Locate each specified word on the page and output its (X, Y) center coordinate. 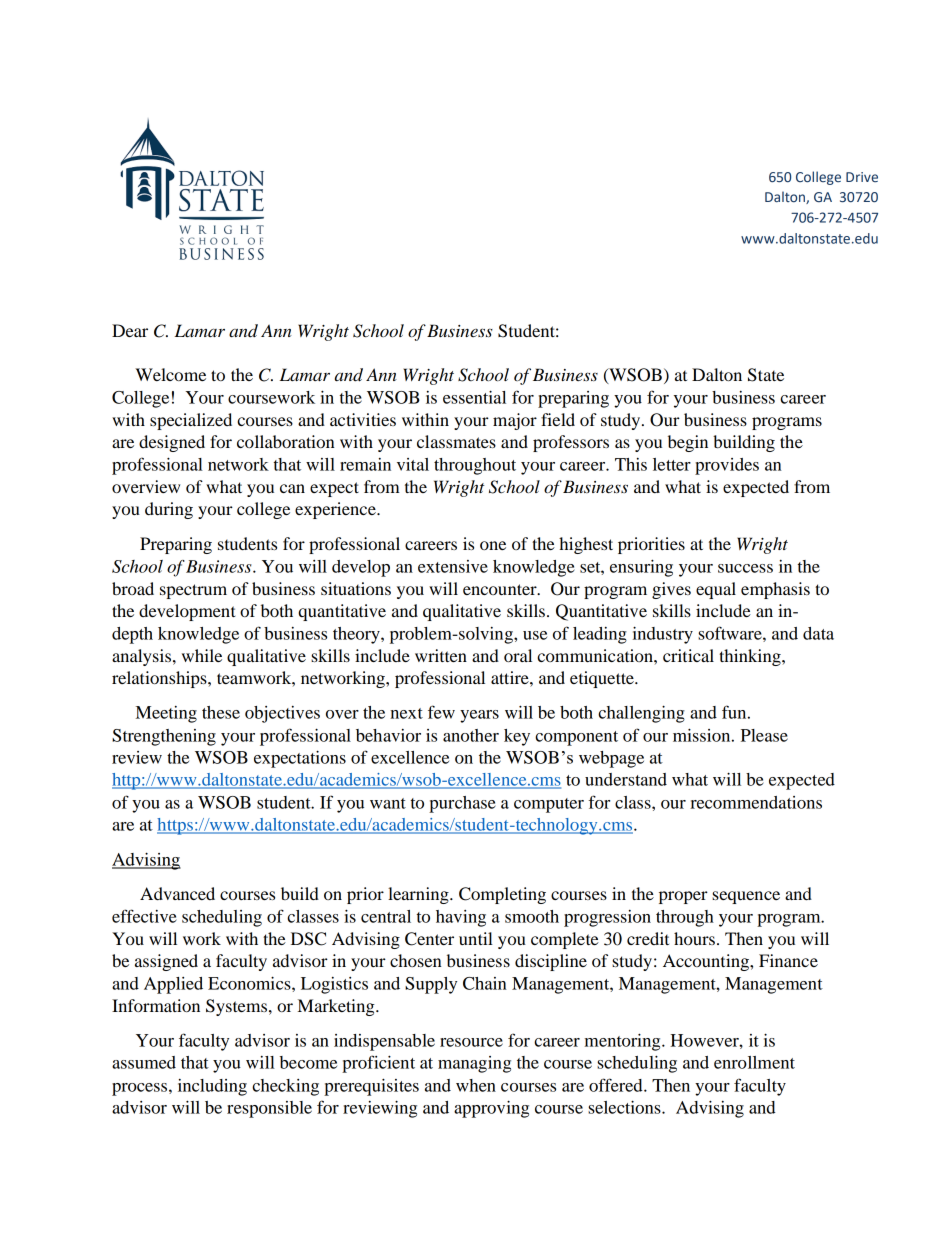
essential (474, 397)
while (202, 655)
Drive (862, 177)
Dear (130, 330)
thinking (751, 657)
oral (518, 655)
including (212, 1087)
